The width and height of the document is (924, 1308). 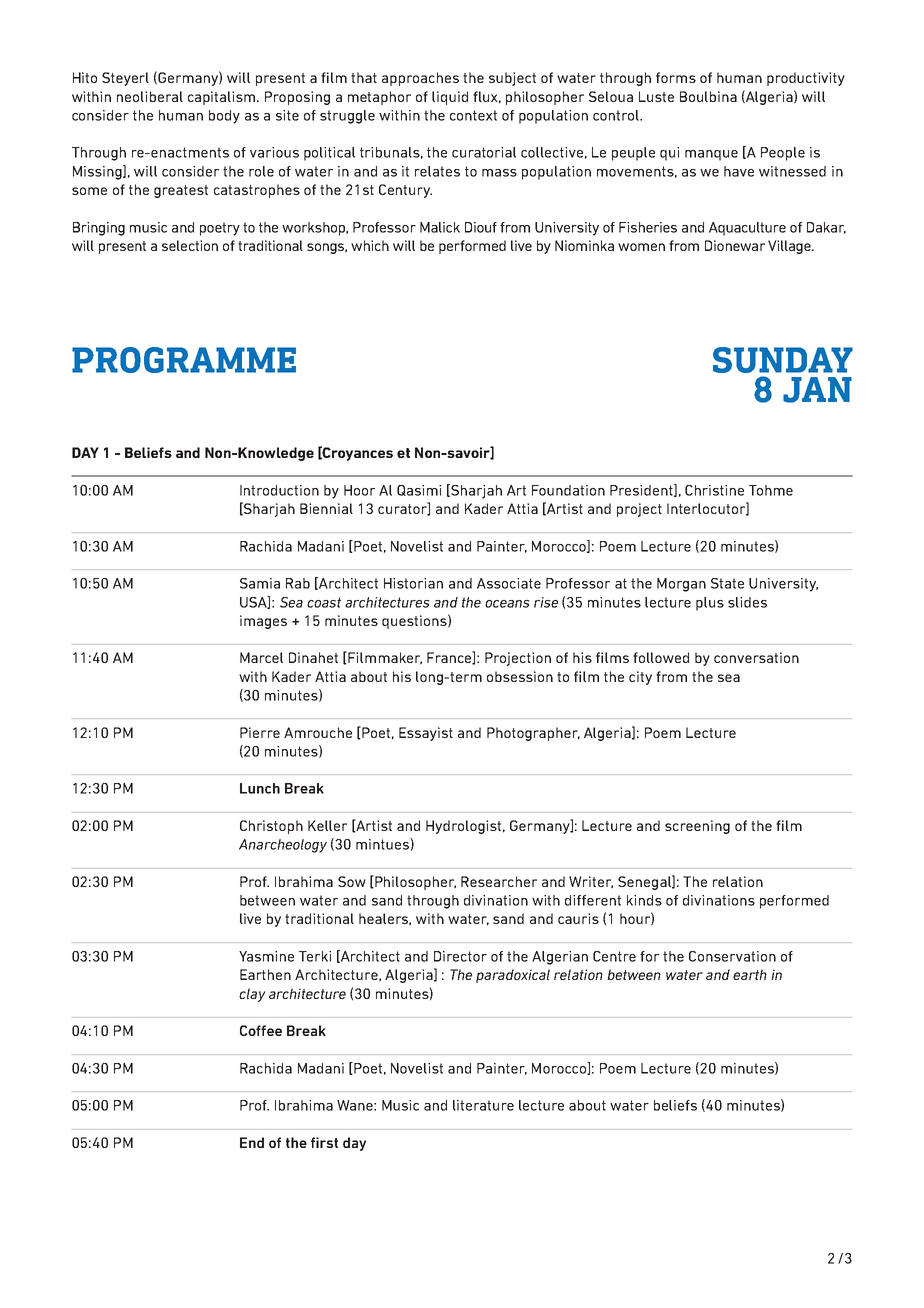 What do you see at coordinates (184, 360) in the document?
I see `PROGRAMME` at bounding box center [184, 360].
